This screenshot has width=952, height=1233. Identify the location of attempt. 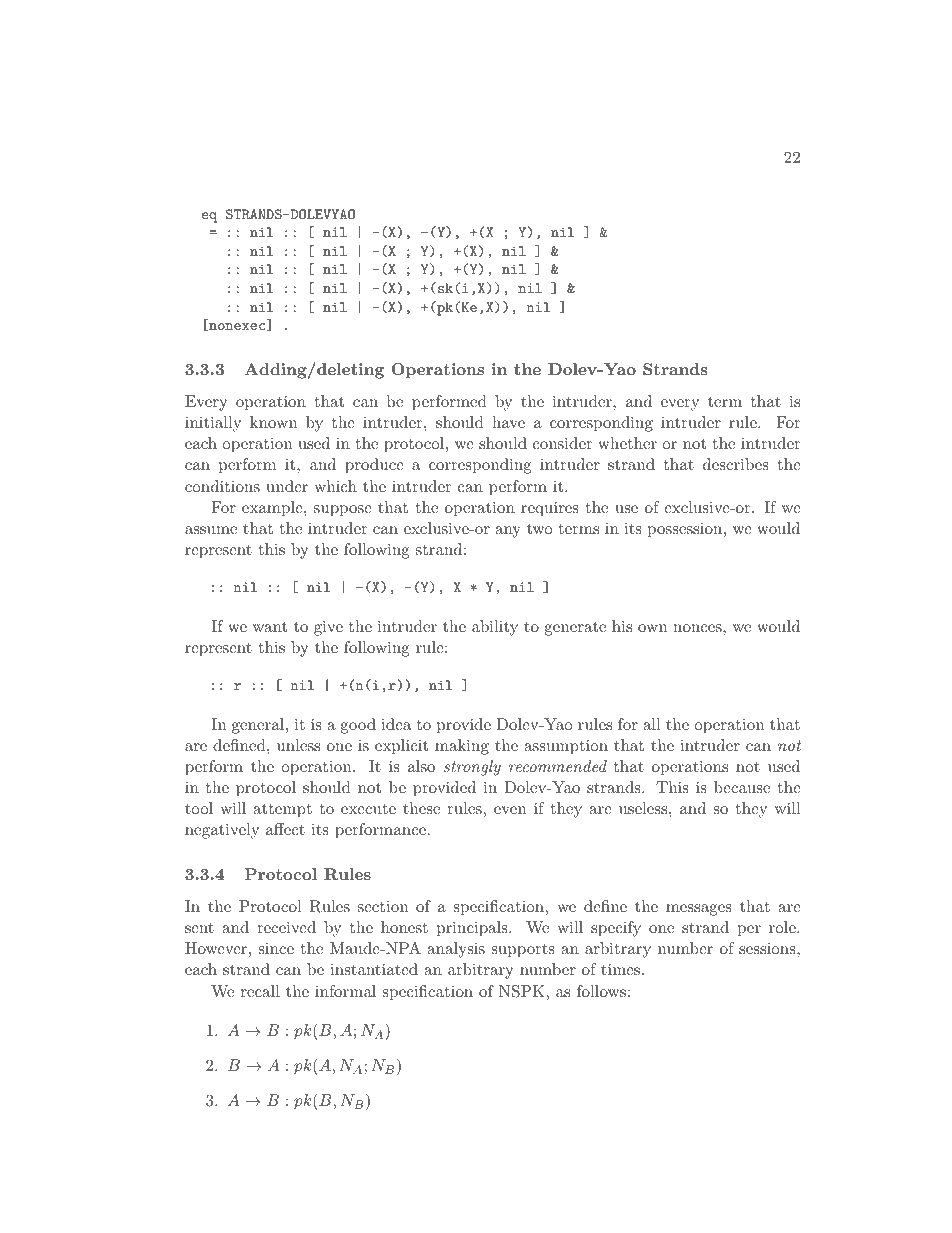
(282, 810).
